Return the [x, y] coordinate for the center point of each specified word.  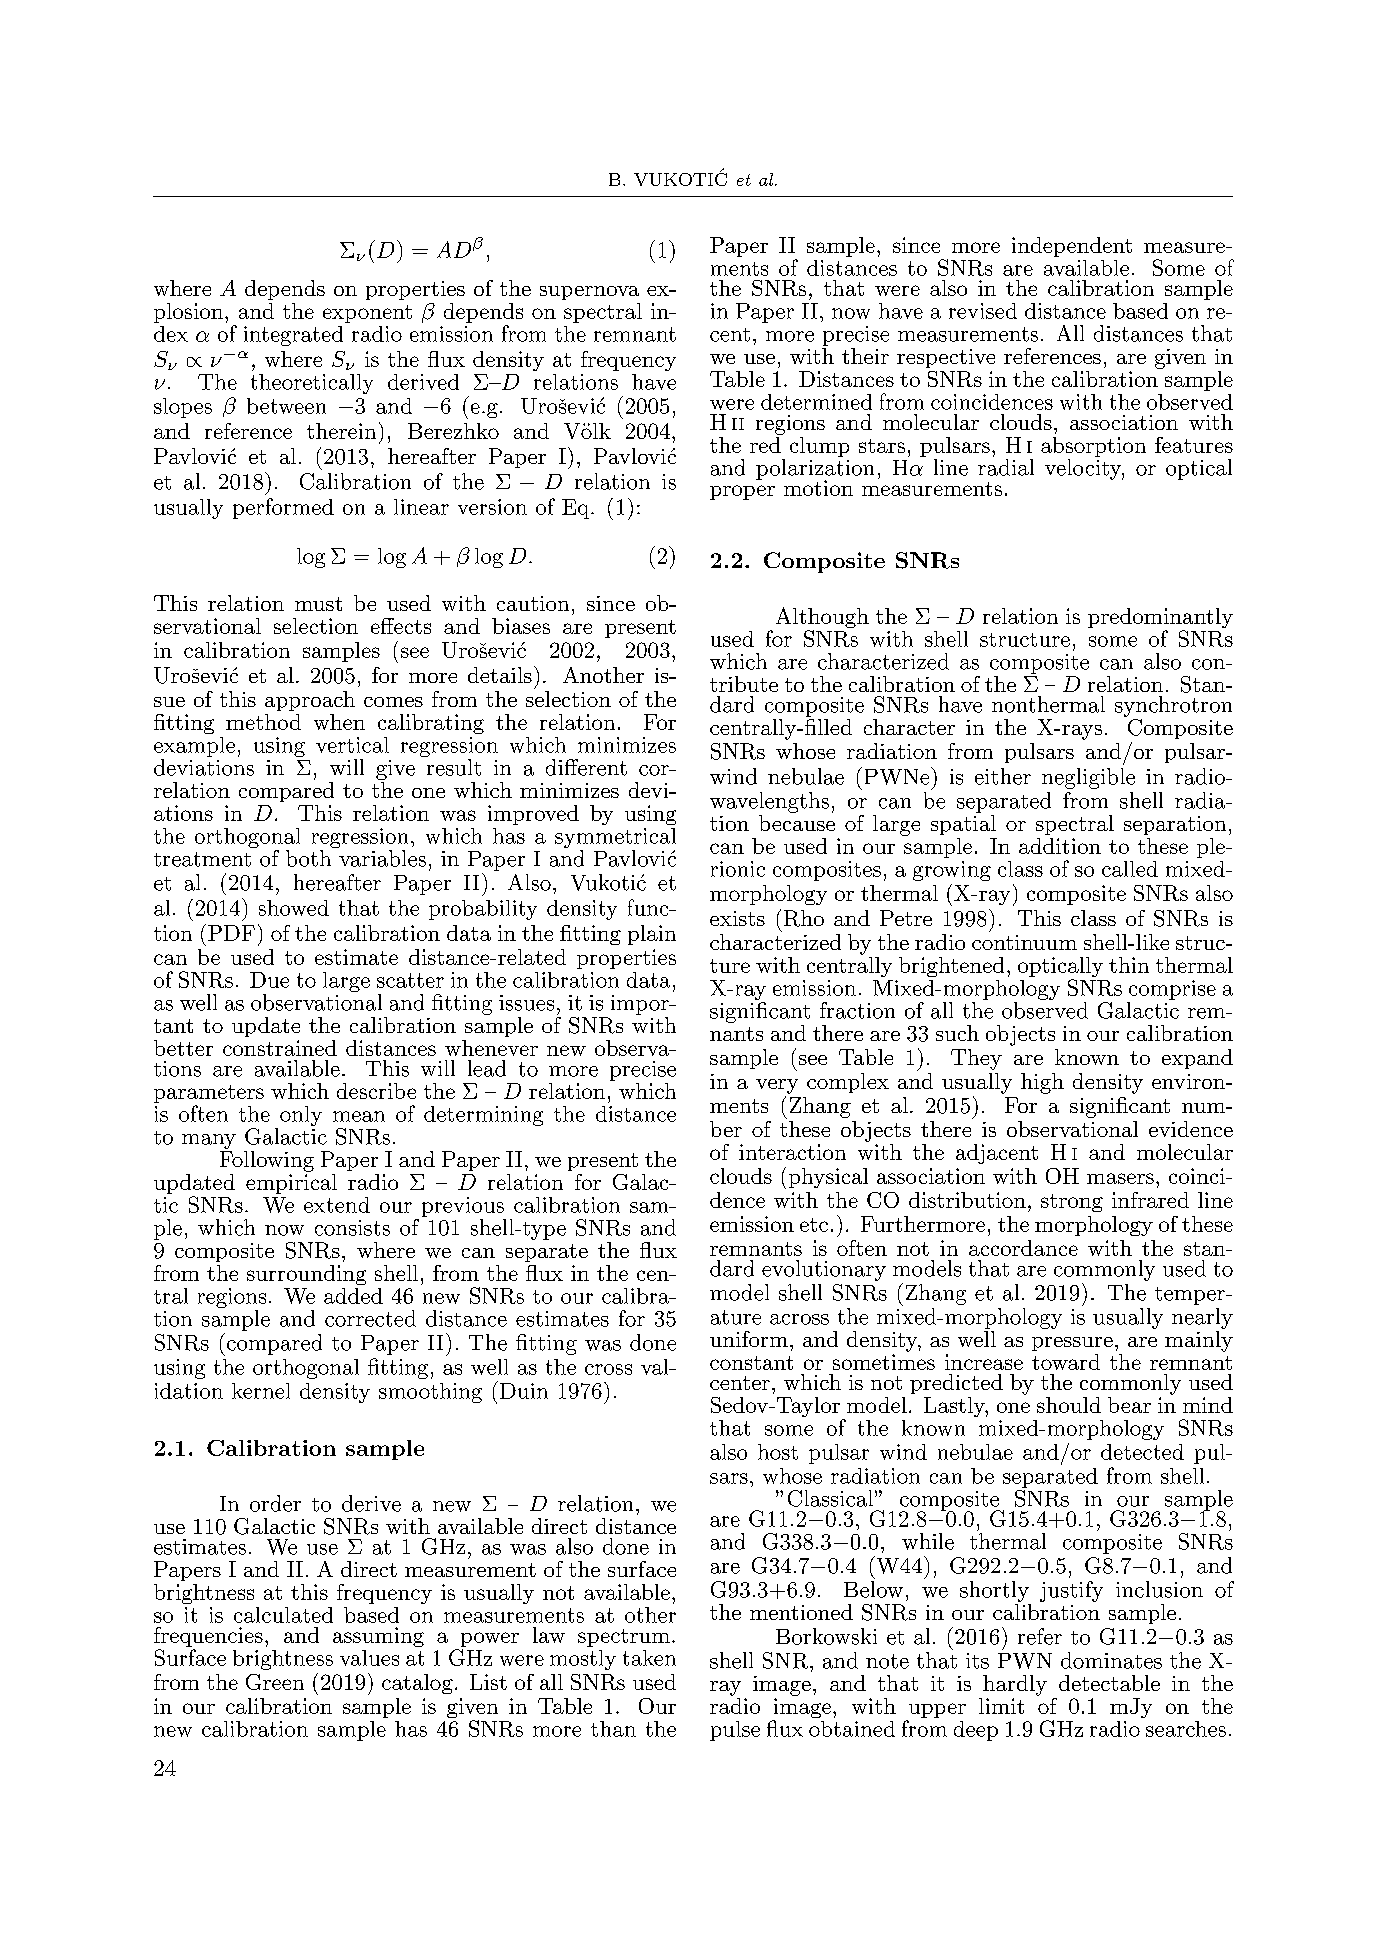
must [318, 604]
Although [822, 619]
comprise [1172, 990]
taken [649, 1658]
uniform [749, 1339]
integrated [293, 336]
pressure [1072, 1344]
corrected [370, 1318]
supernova [589, 293]
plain [652, 935]
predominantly [1160, 619]
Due [269, 980]
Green [275, 1682]
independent [1072, 247]
